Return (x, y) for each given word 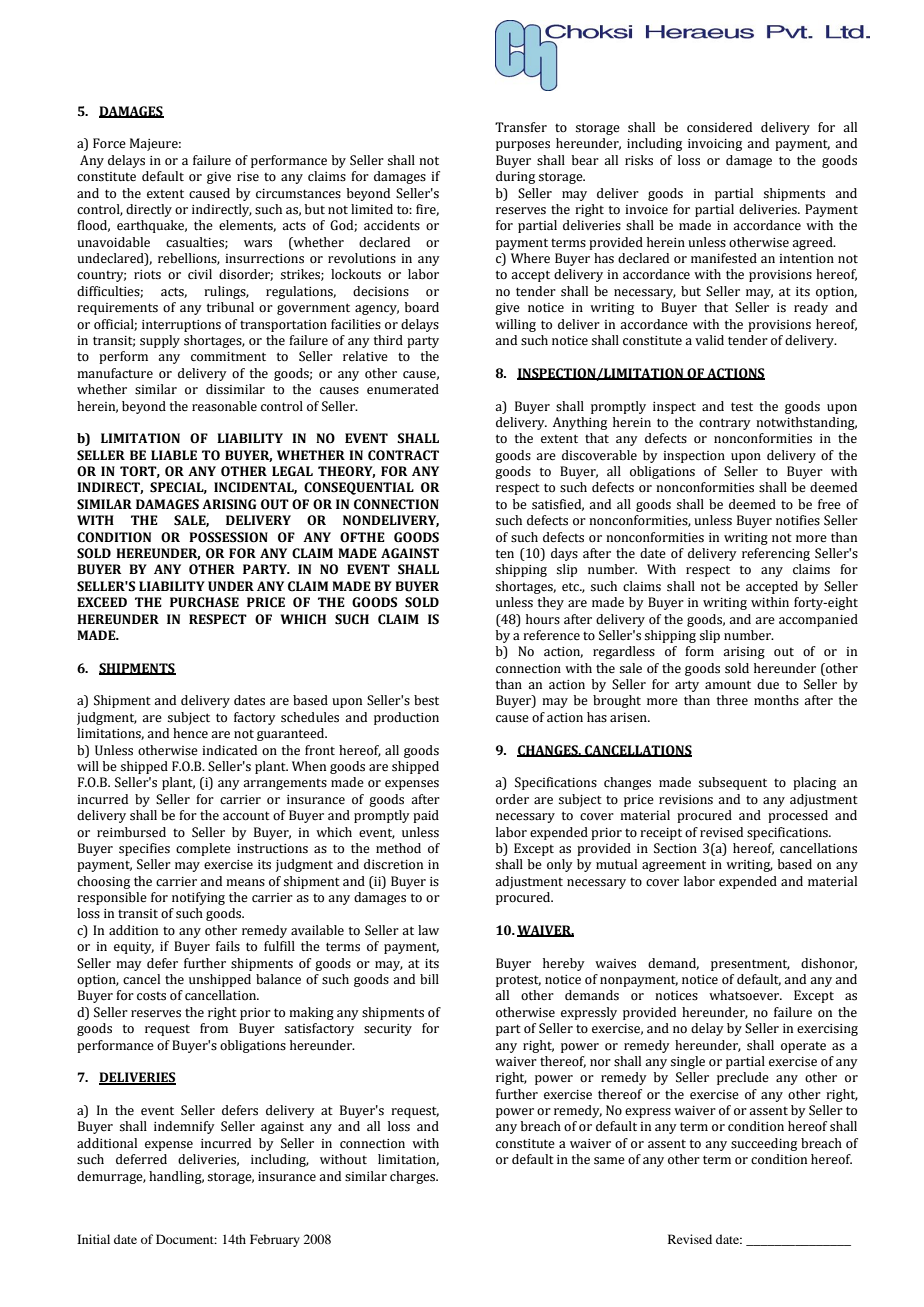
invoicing (715, 145)
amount (728, 685)
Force (109, 143)
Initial (93, 1239)
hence (190, 733)
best (426, 700)
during (515, 177)
